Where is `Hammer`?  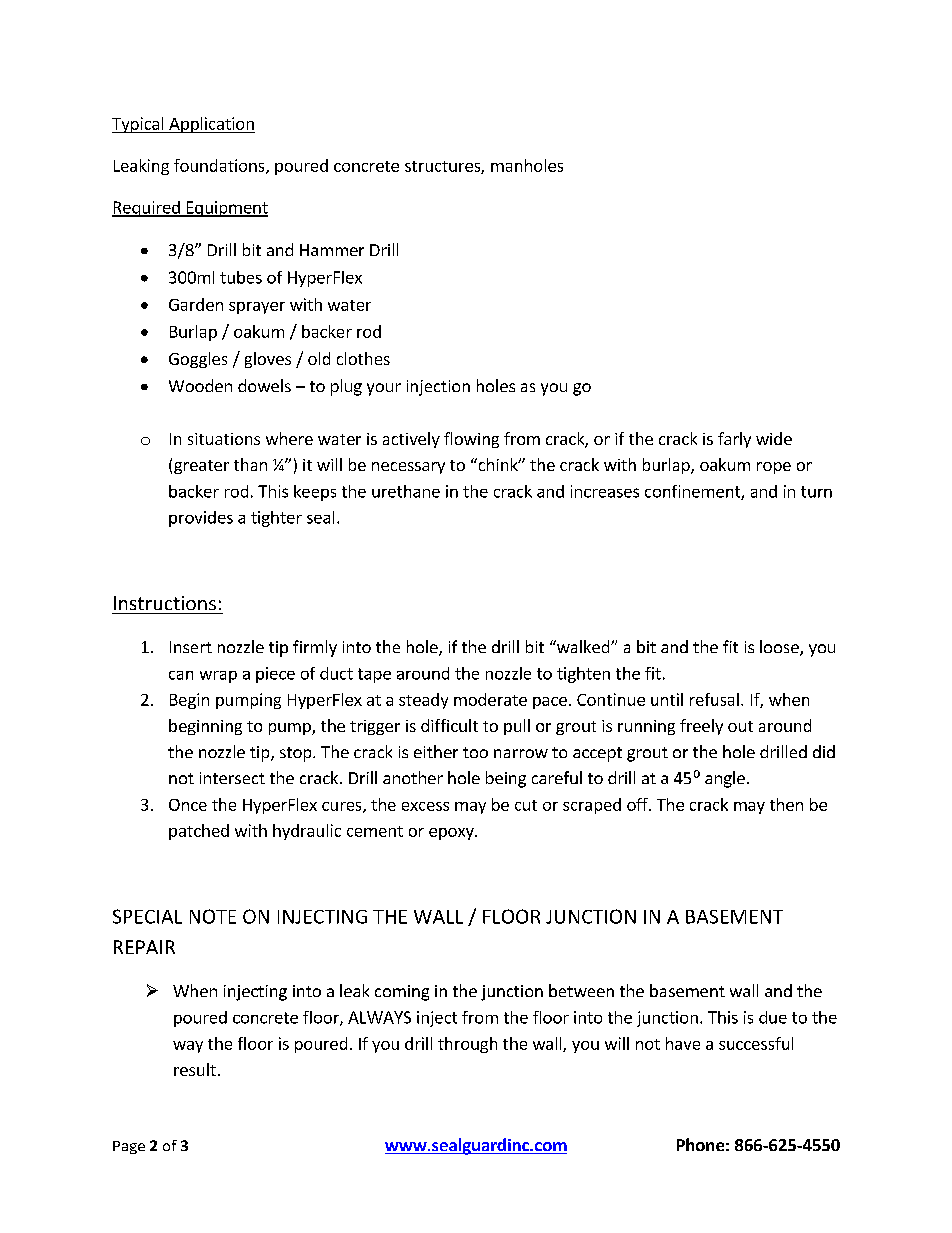
Hammer is located at coordinates (332, 250).
